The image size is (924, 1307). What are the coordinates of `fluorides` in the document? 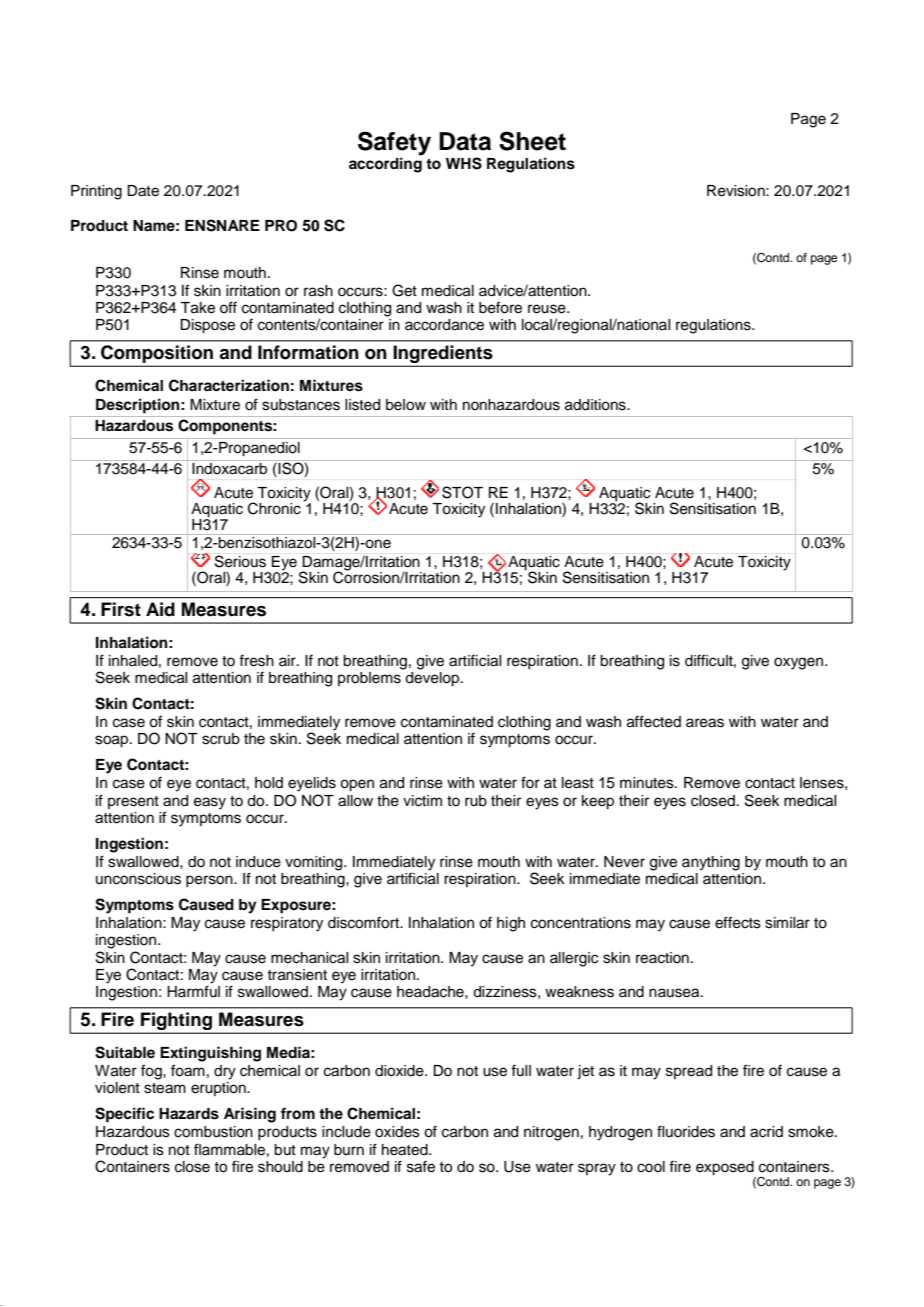 It's located at (686, 1131).
